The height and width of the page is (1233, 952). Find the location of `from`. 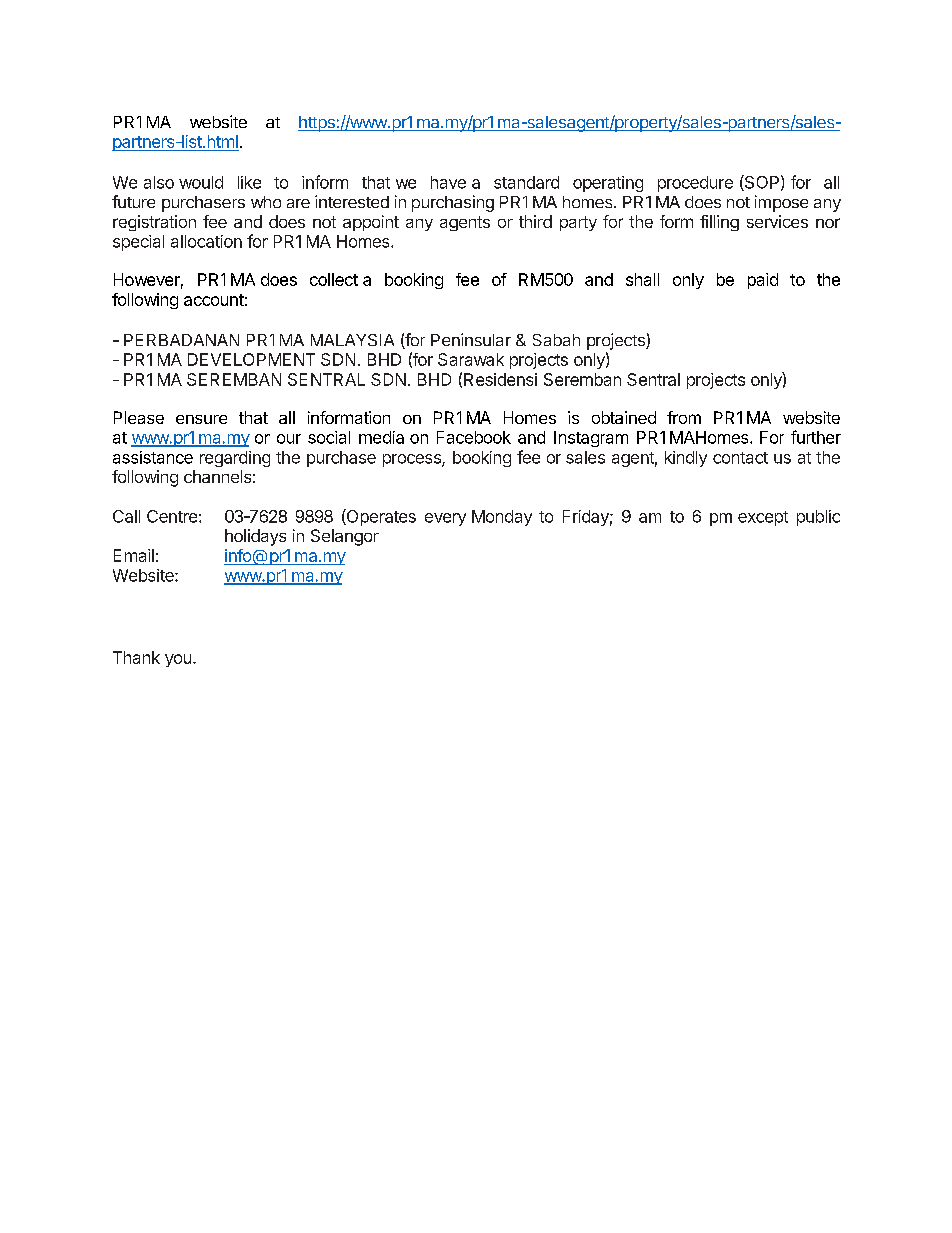

from is located at coordinates (684, 417).
